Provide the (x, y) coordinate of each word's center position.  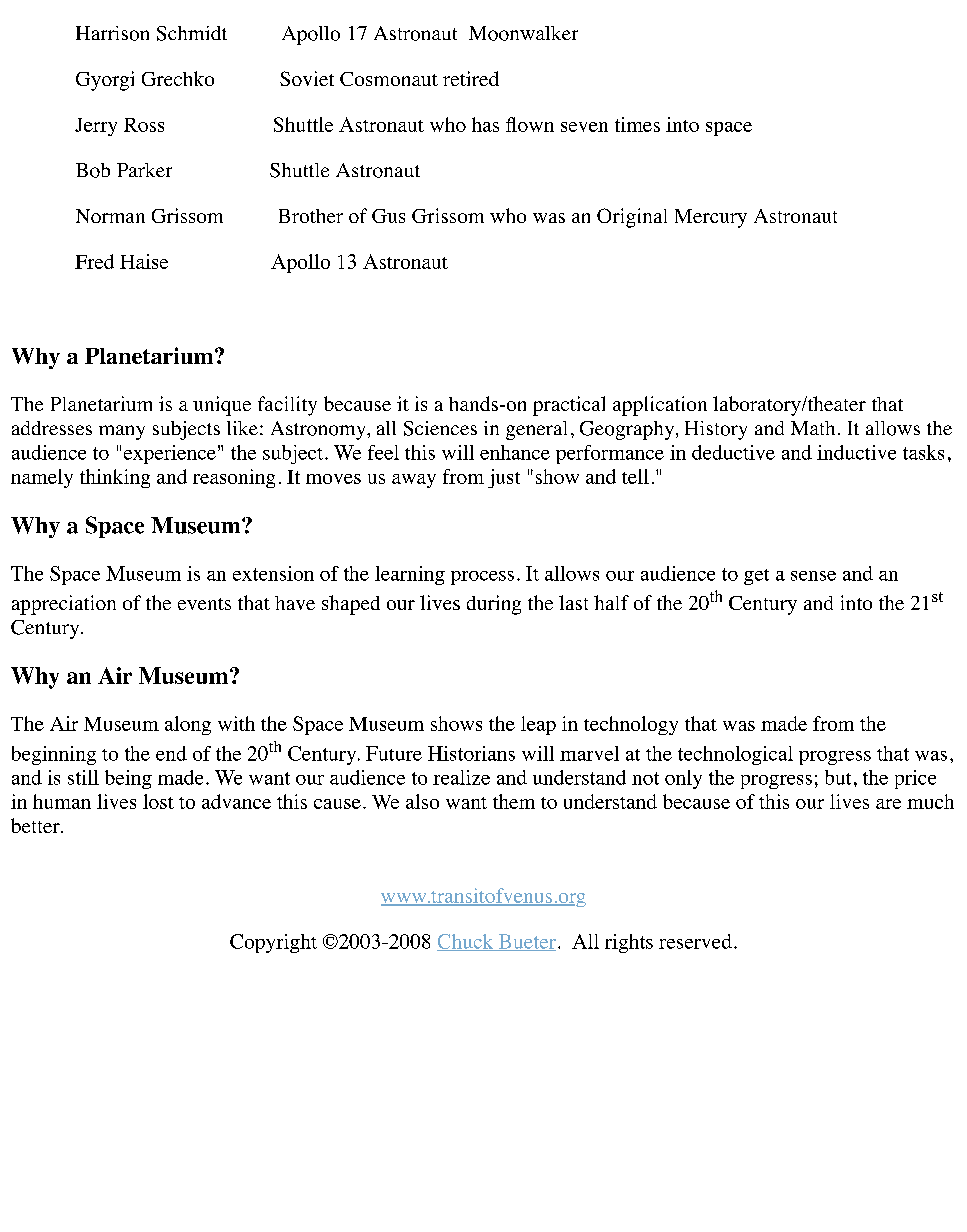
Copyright (273, 943)
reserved (695, 941)
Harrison (112, 33)
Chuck (466, 942)
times (637, 124)
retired (471, 78)
